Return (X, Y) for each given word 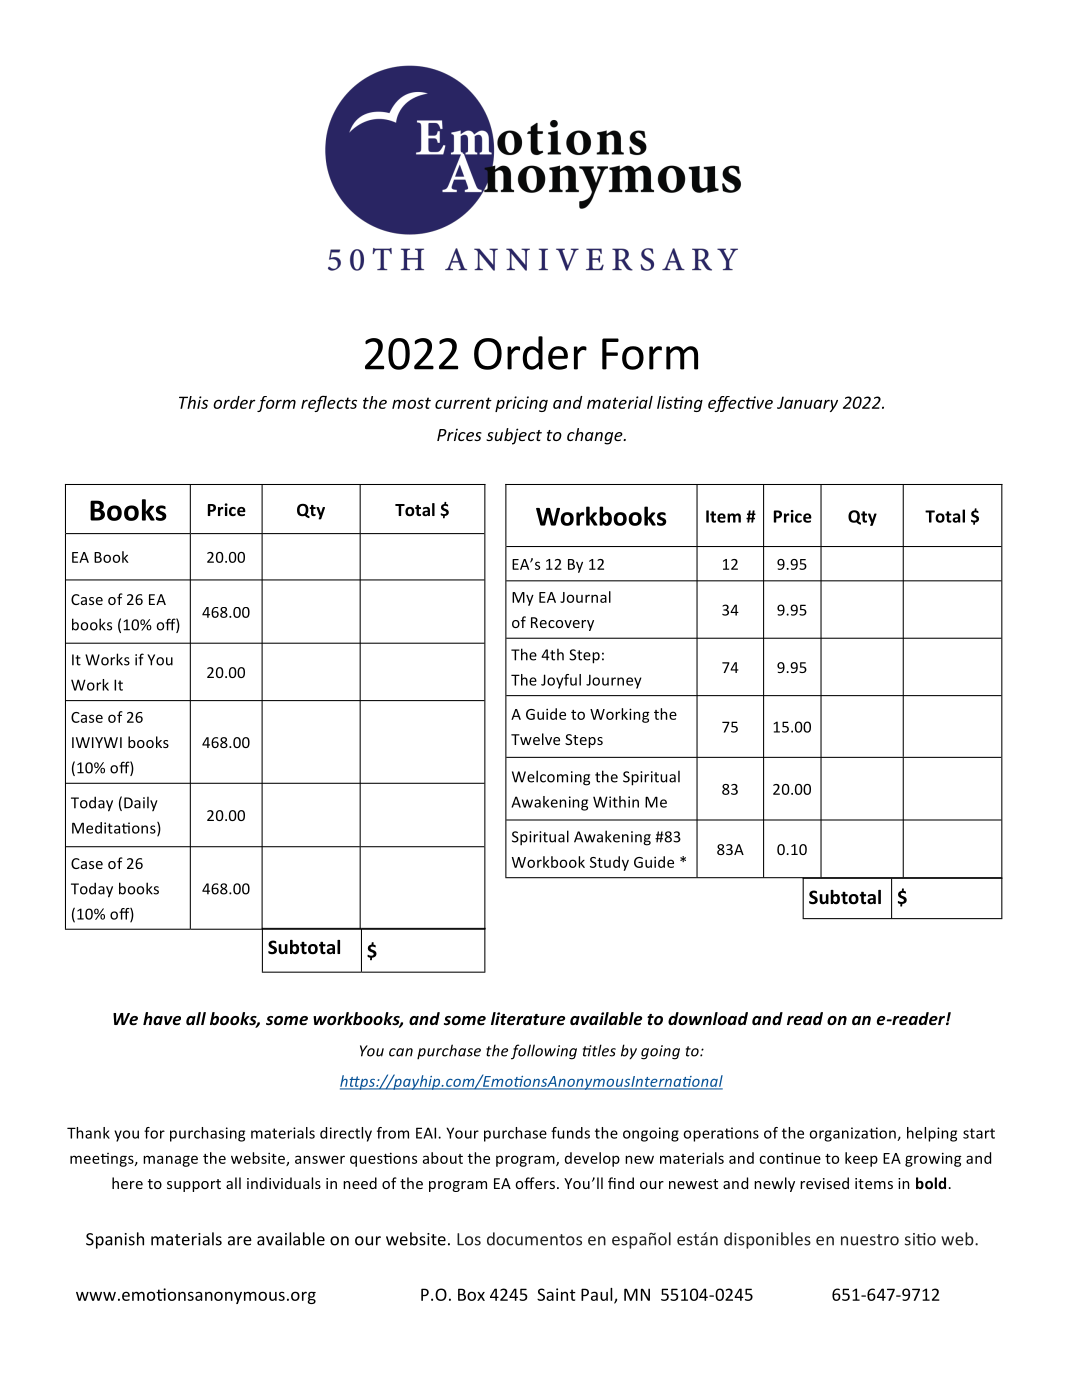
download (708, 1019)
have (162, 1019)
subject (514, 436)
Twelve (535, 739)
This (193, 402)
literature (528, 1019)
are (240, 1241)
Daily (141, 804)
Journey (614, 681)
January (807, 404)
